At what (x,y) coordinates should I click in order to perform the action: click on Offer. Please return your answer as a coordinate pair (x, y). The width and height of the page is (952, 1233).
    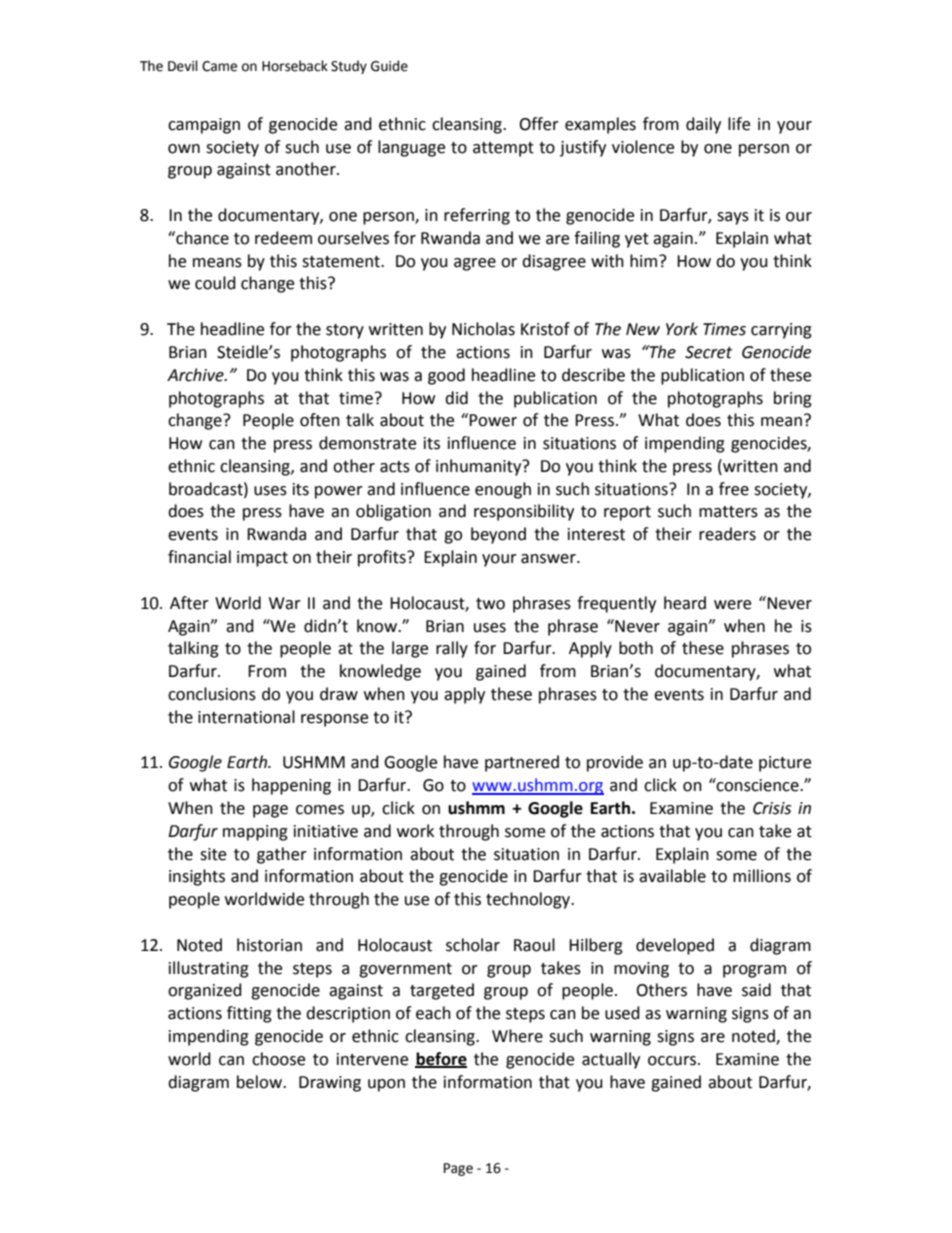
    Looking at the image, I should click on (539, 124).
